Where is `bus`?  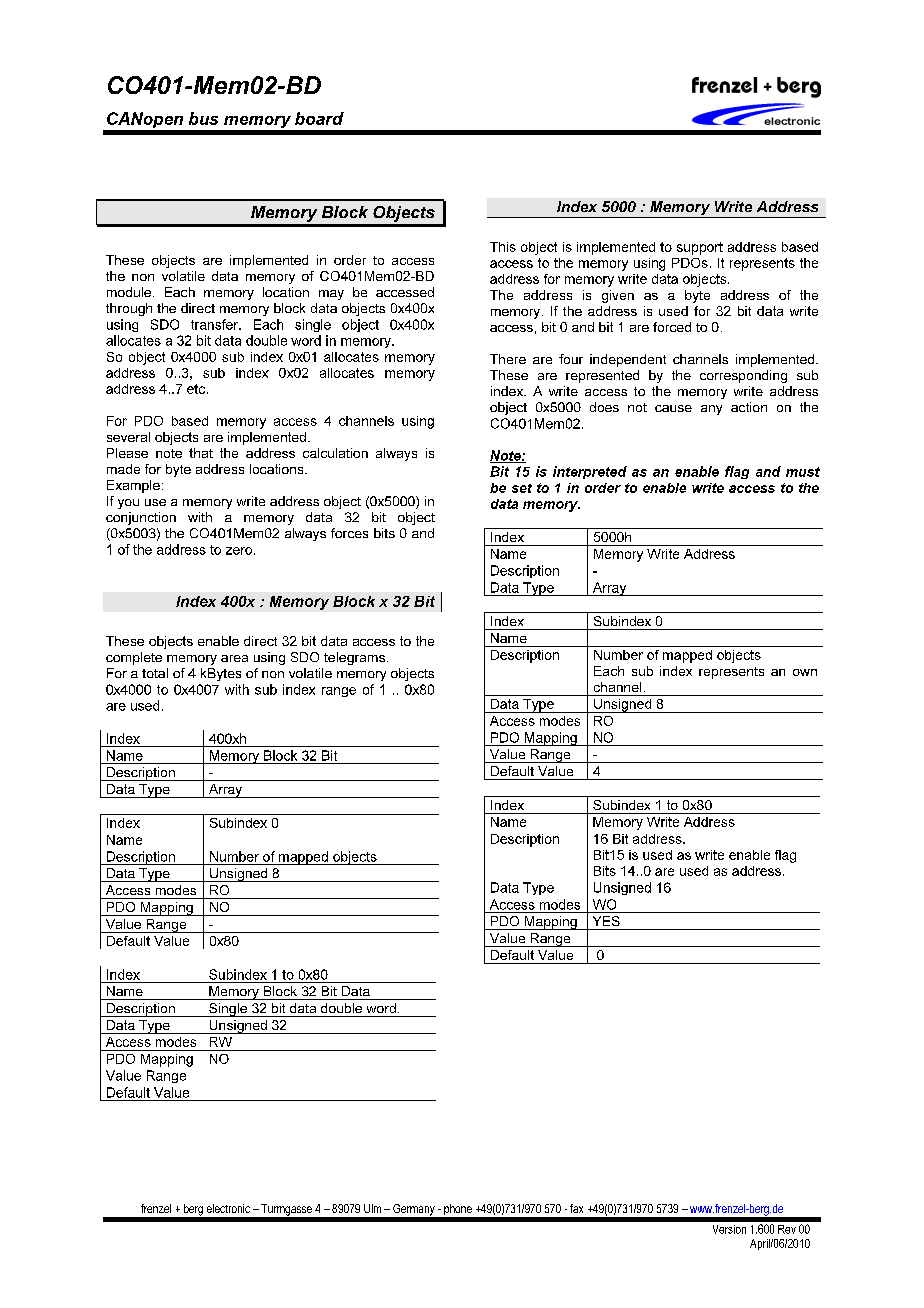
bus is located at coordinates (203, 118).
